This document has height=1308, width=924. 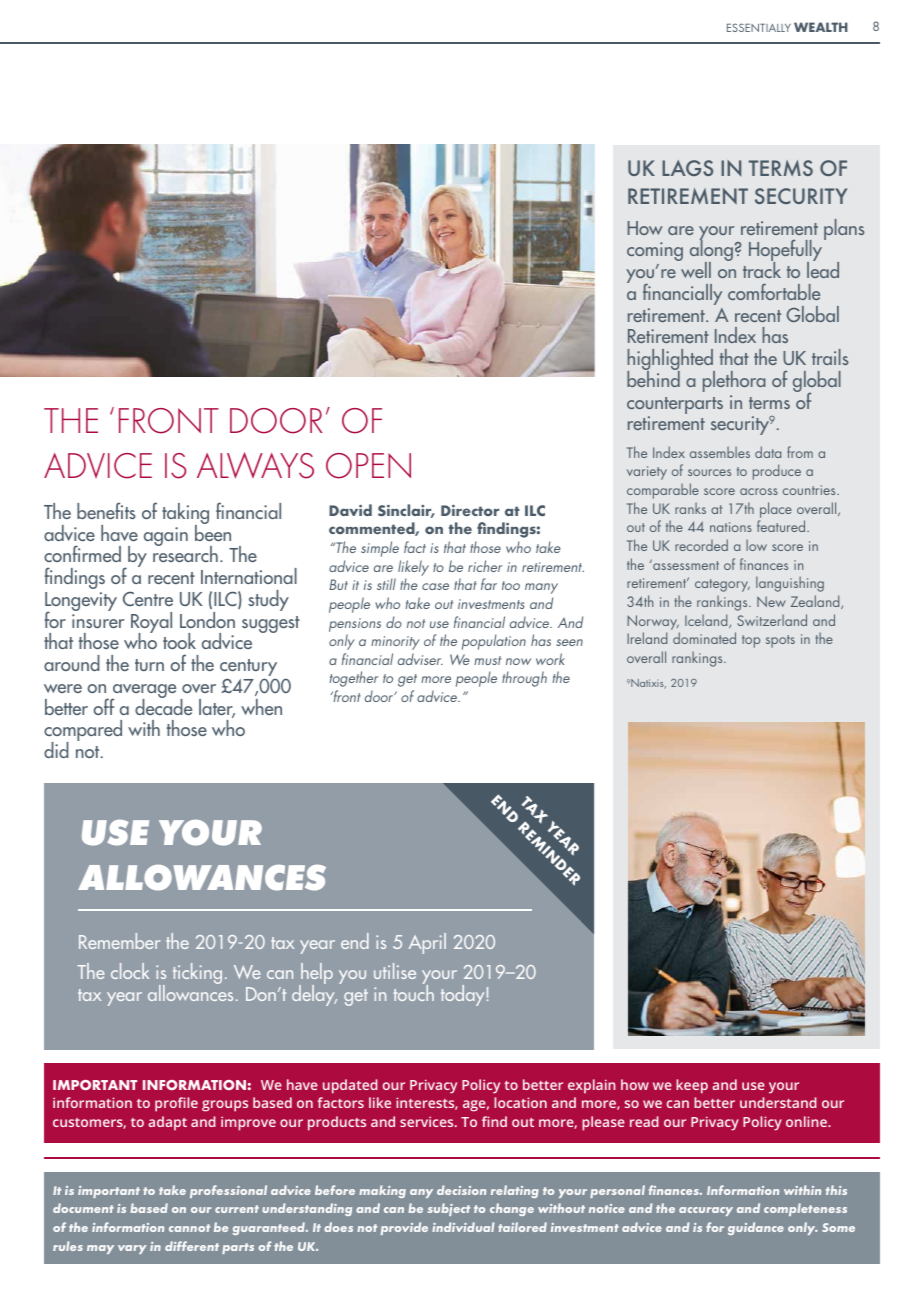 I want to click on data, so click(x=768, y=452).
